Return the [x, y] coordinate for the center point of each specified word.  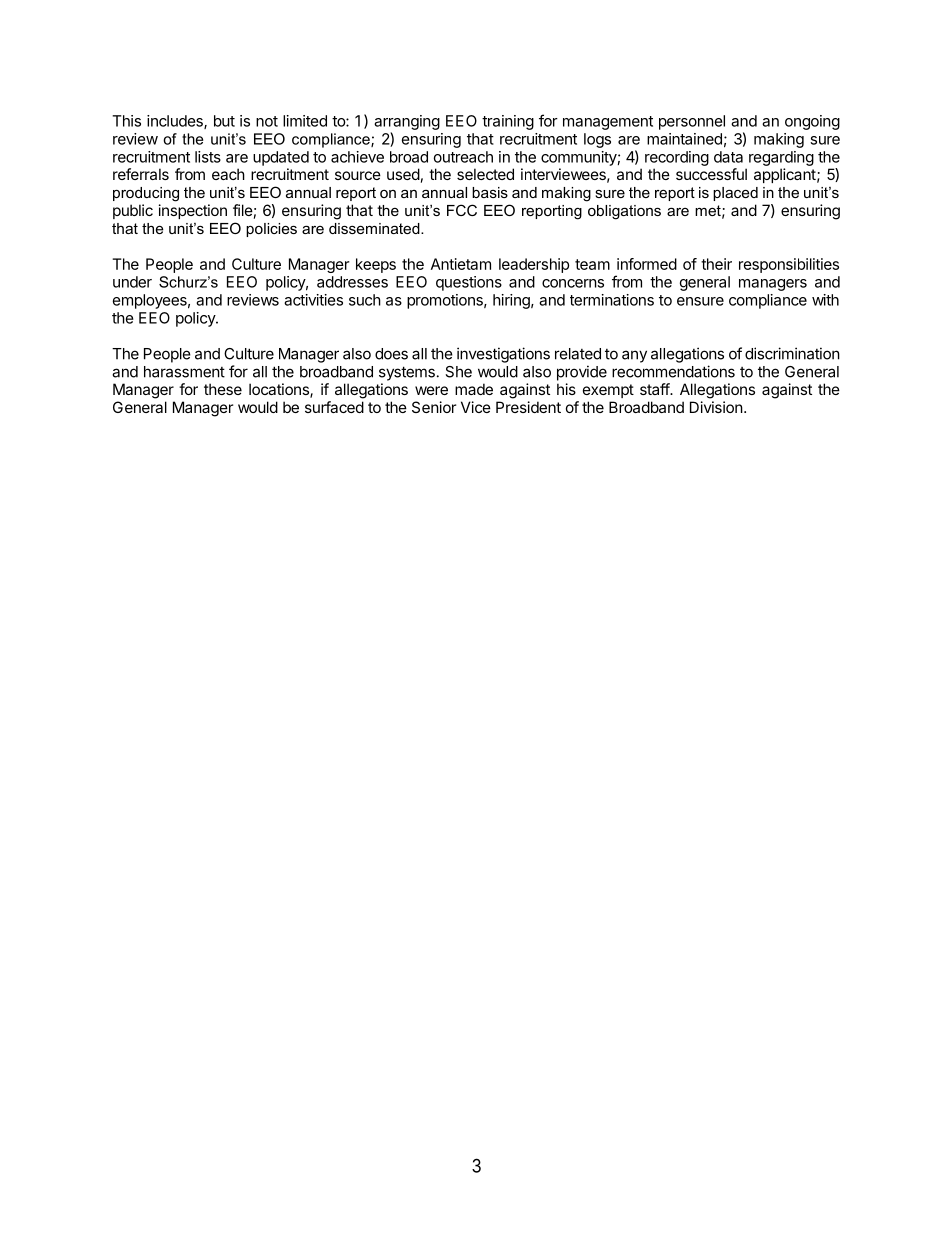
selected [485, 174]
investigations [503, 355]
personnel [692, 122]
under [132, 282]
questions [469, 283]
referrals [141, 174]
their [716, 264]
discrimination [792, 353]
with [825, 300]
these [223, 389]
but [224, 121]
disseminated [375, 228]
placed [735, 194]
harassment [184, 372]
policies [271, 230]
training [508, 122]
